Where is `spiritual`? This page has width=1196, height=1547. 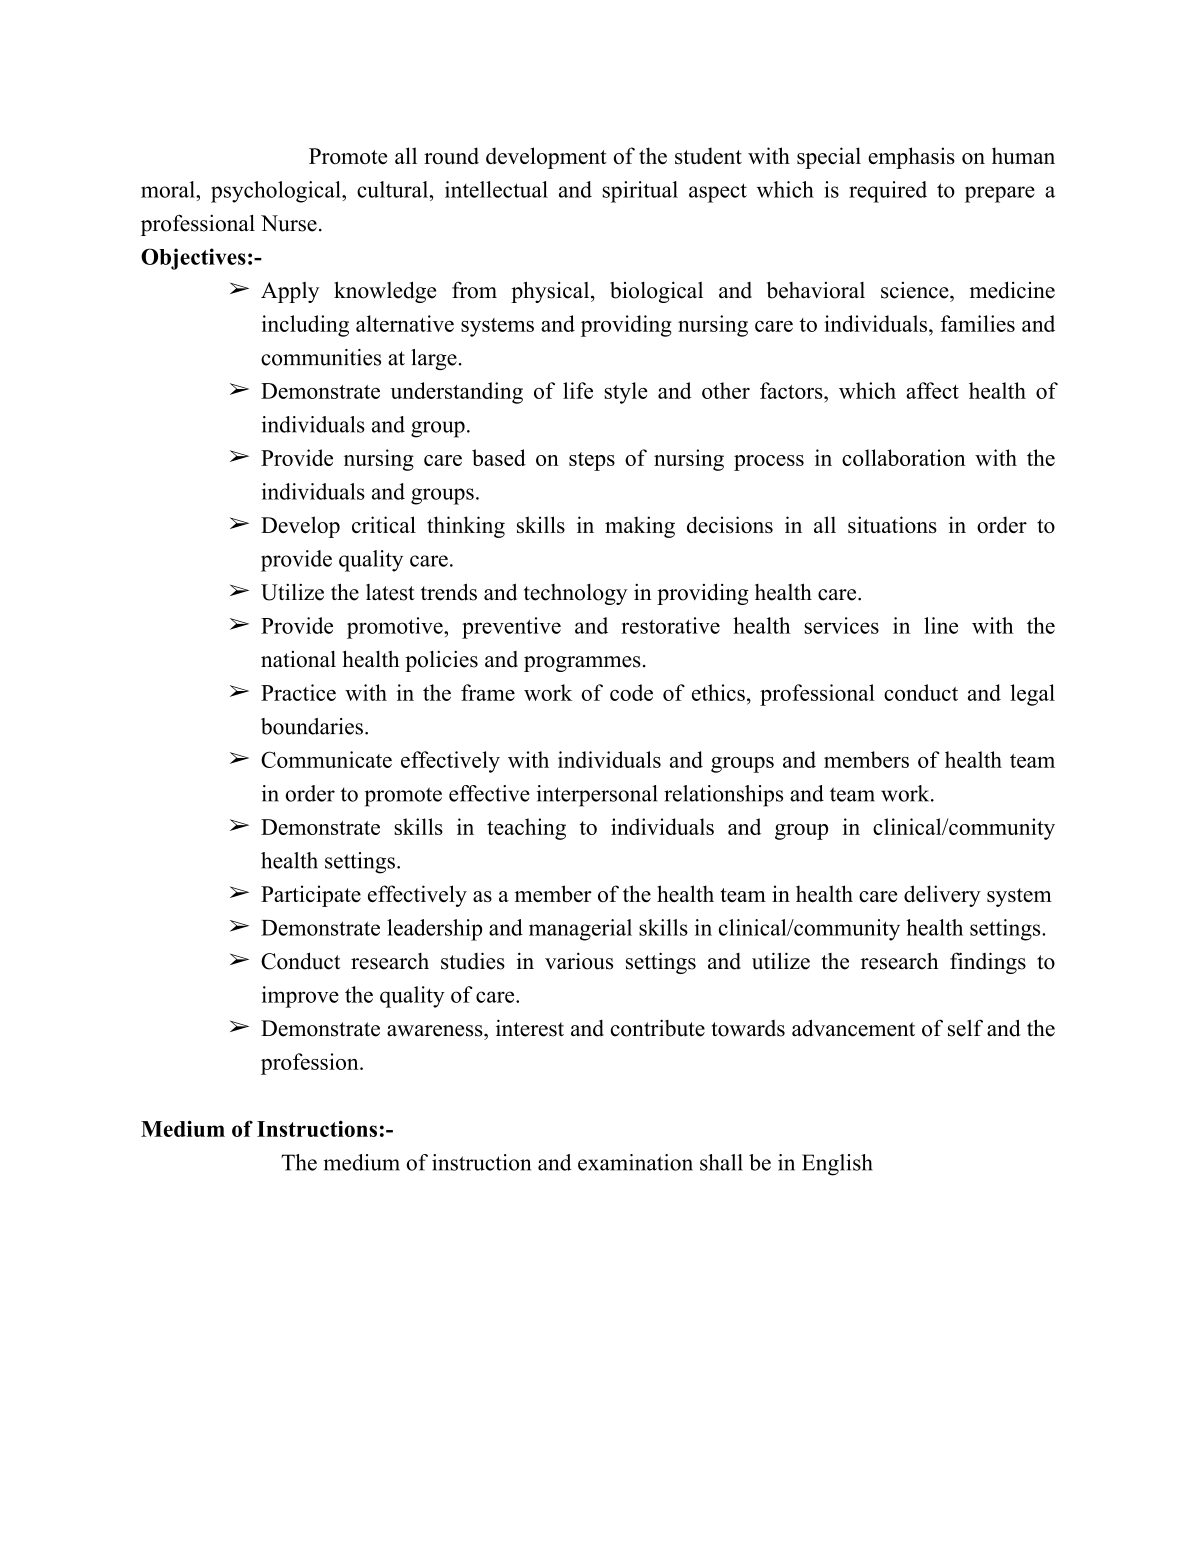 spiritual is located at coordinates (640, 192).
